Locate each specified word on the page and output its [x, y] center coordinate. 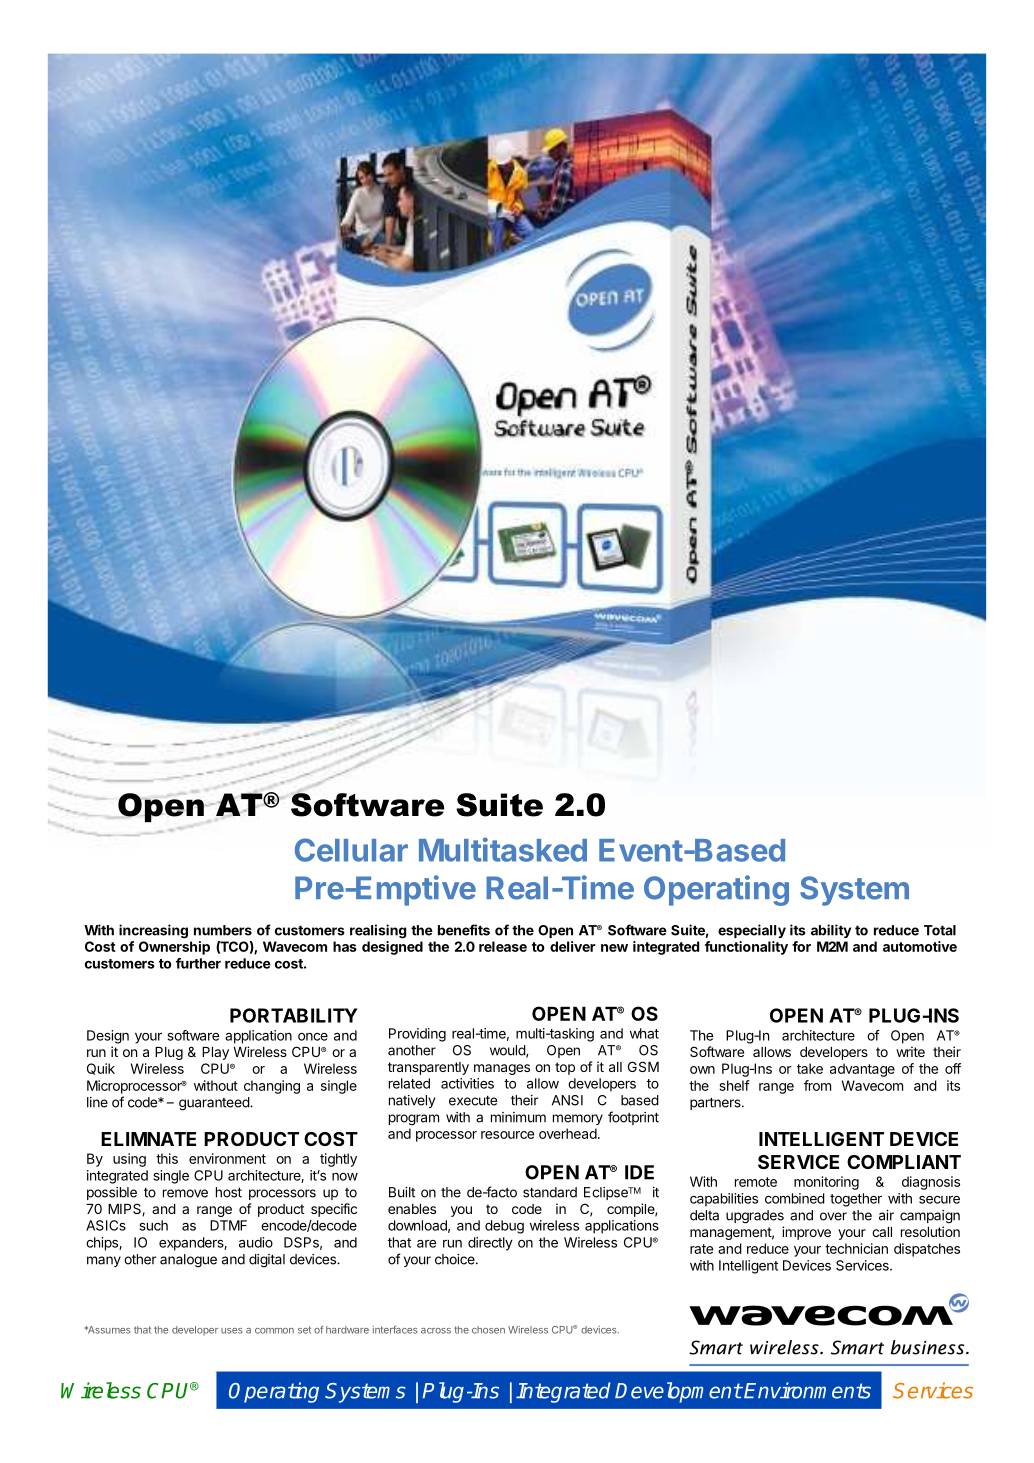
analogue [188, 1261]
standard [550, 1192]
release [503, 946]
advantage [862, 1070]
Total [940, 930]
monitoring [826, 1183]
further [198, 963]
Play [215, 1053]
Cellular [351, 850]
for [801, 946]
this [167, 1158]
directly [490, 1244]
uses [232, 1331]
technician [856, 1248]
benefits [464, 930]
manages [502, 1069]
